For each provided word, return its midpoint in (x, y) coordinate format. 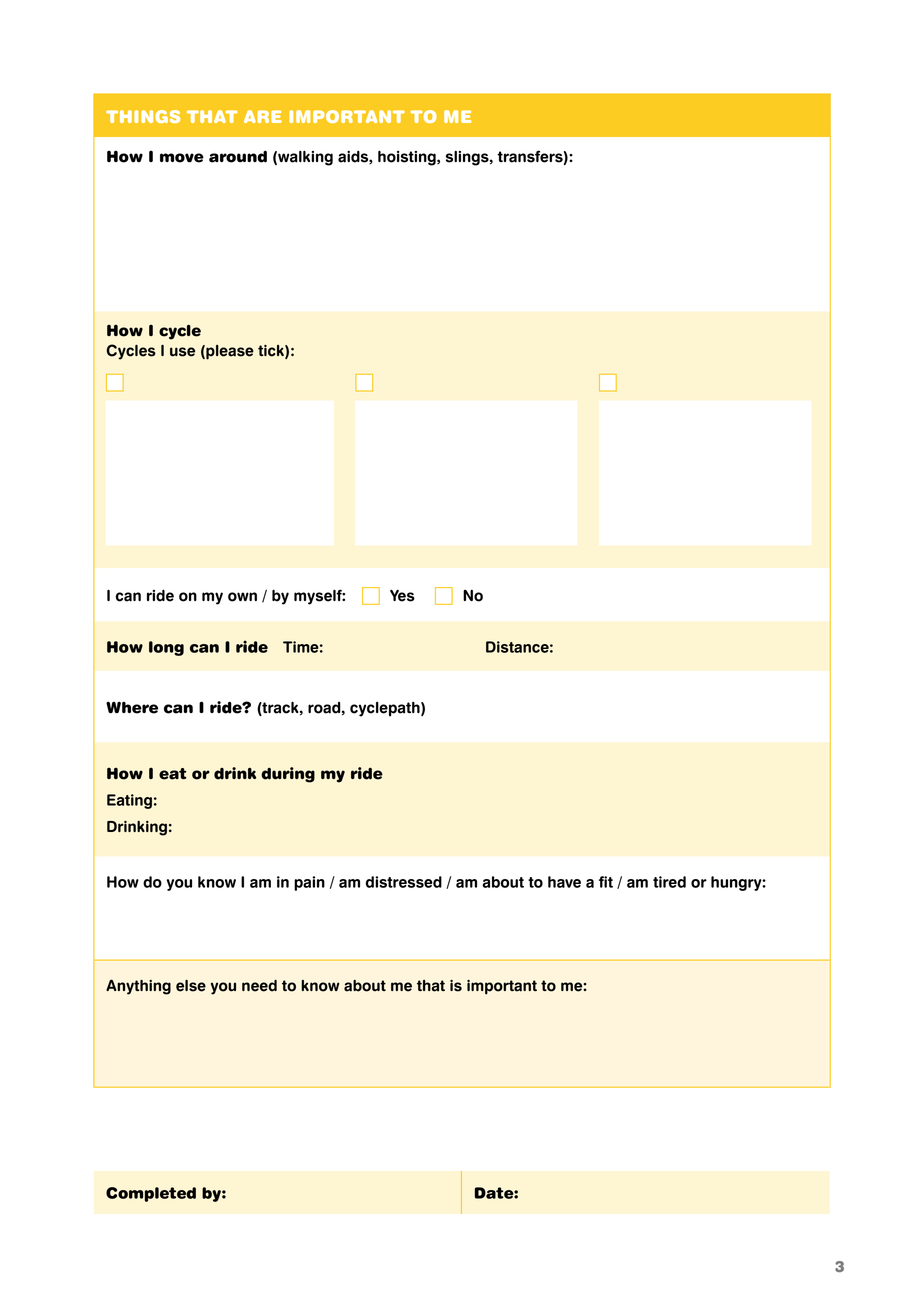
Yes (402, 595)
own (242, 597)
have (564, 882)
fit (606, 882)
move (182, 158)
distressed (404, 882)
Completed (151, 1194)
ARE (263, 116)
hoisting (408, 158)
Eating (129, 801)
